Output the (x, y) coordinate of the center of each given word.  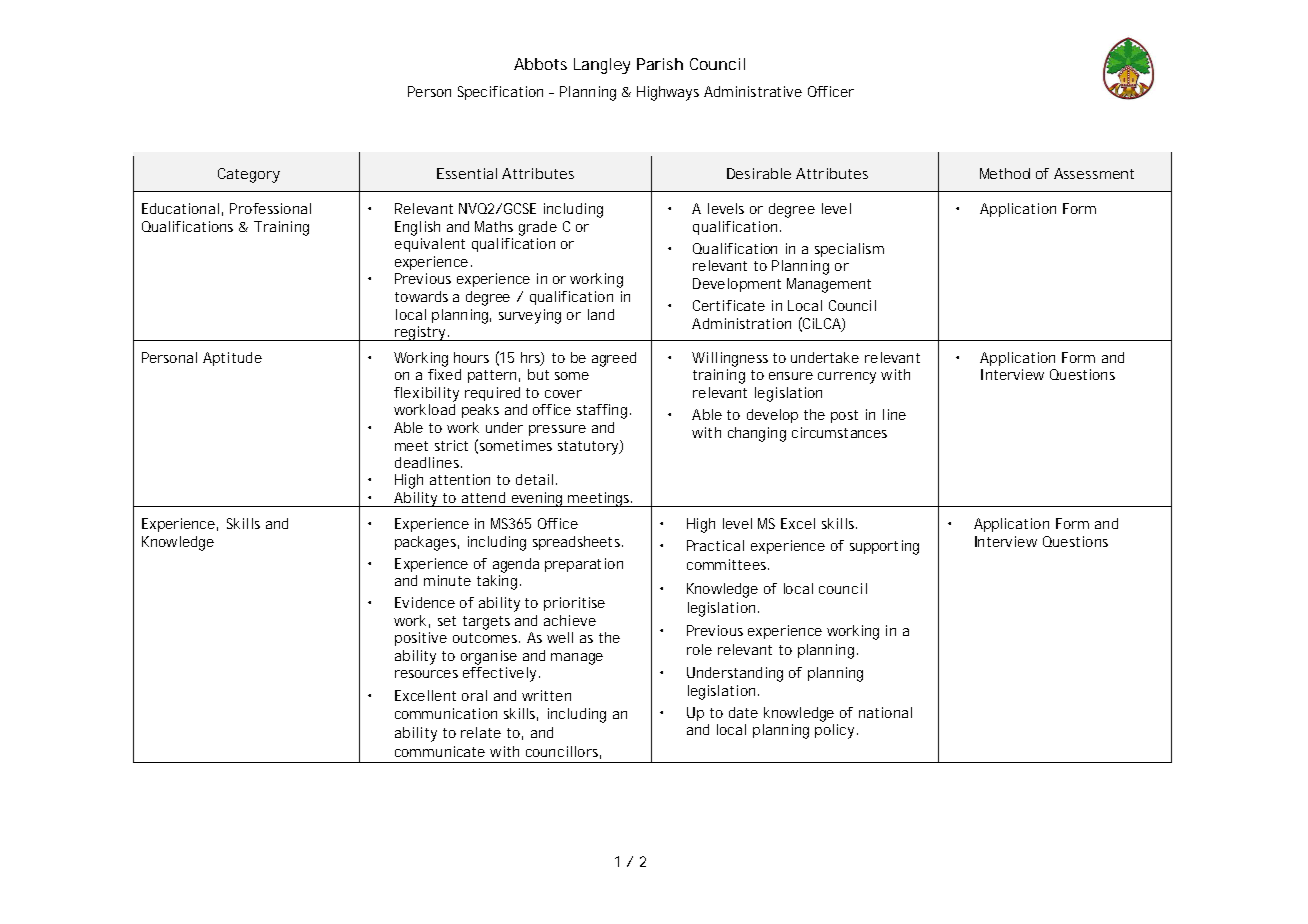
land (601, 314)
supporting (884, 547)
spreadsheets (578, 543)
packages (427, 543)
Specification (500, 93)
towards (421, 296)
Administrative (753, 91)
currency (847, 378)
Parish (660, 64)
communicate (440, 751)
